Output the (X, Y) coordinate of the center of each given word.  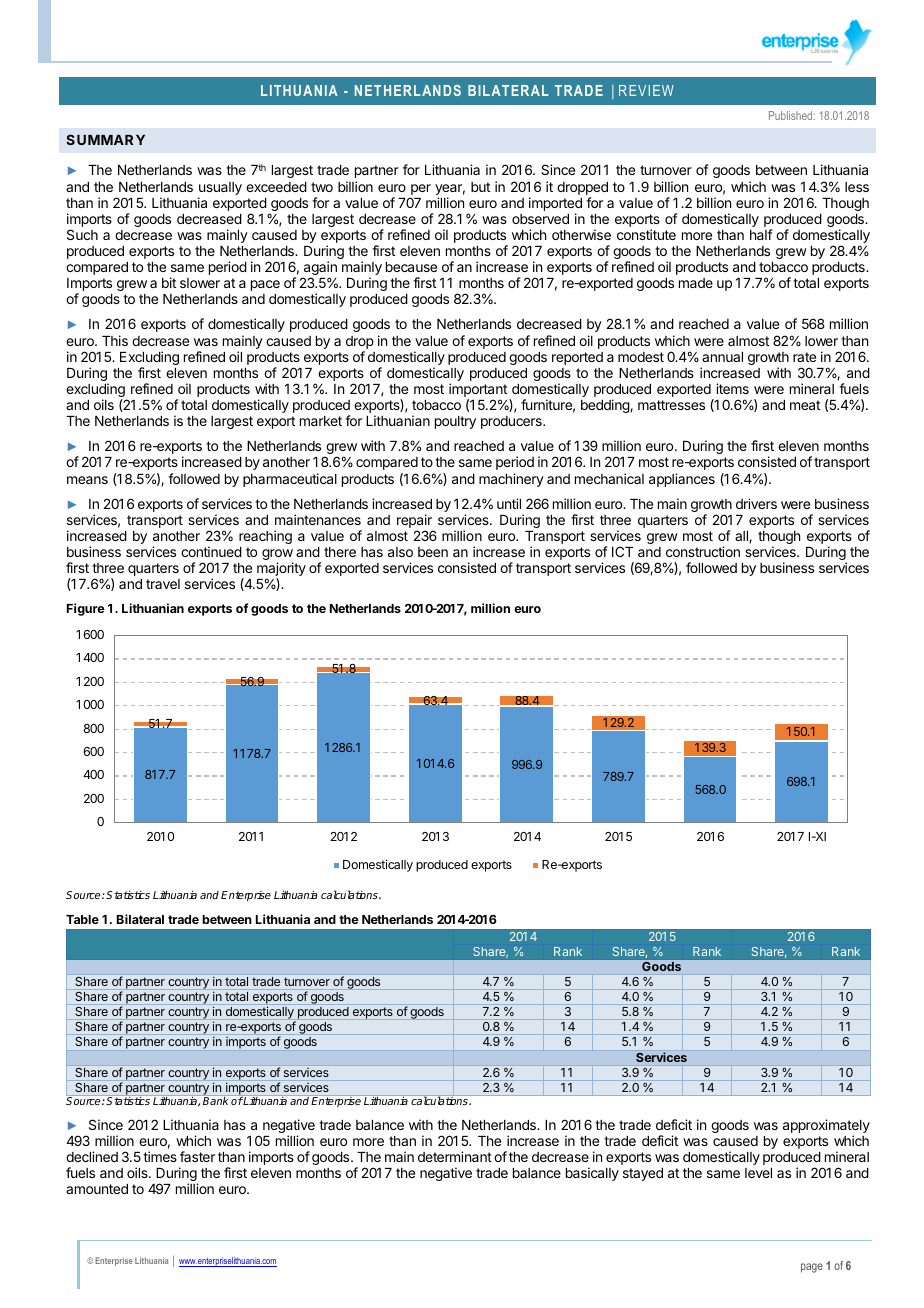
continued (211, 551)
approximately (826, 1127)
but (480, 187)
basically (592, 1174)
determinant (455, 1156)
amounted (97, 1189)
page (812, 1268)
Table (82, 919)
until (509, 503)
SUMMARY (105, 139)
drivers (756, 503)
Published (792, 115)
